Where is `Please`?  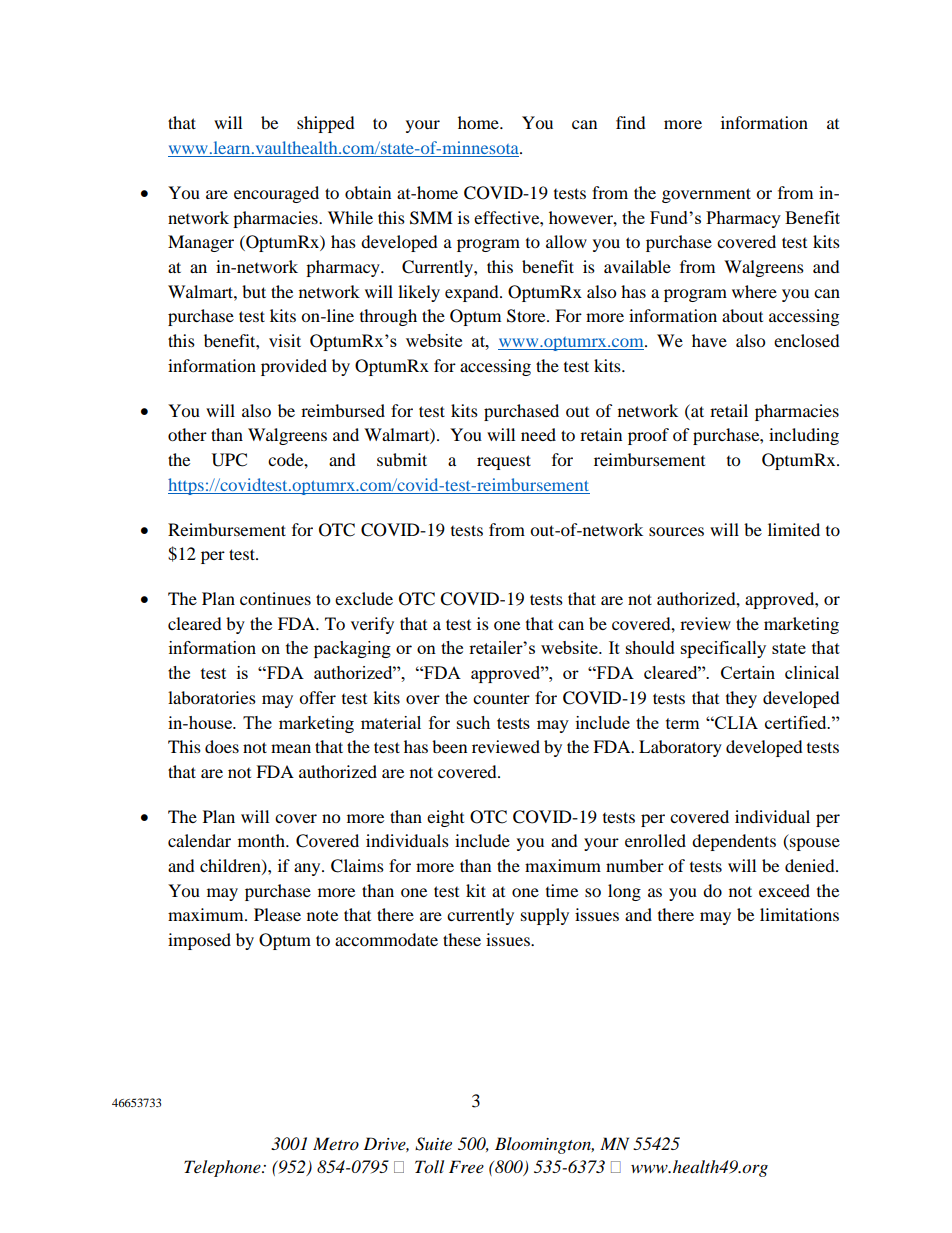 Please is located at coordinates (277, 914).
